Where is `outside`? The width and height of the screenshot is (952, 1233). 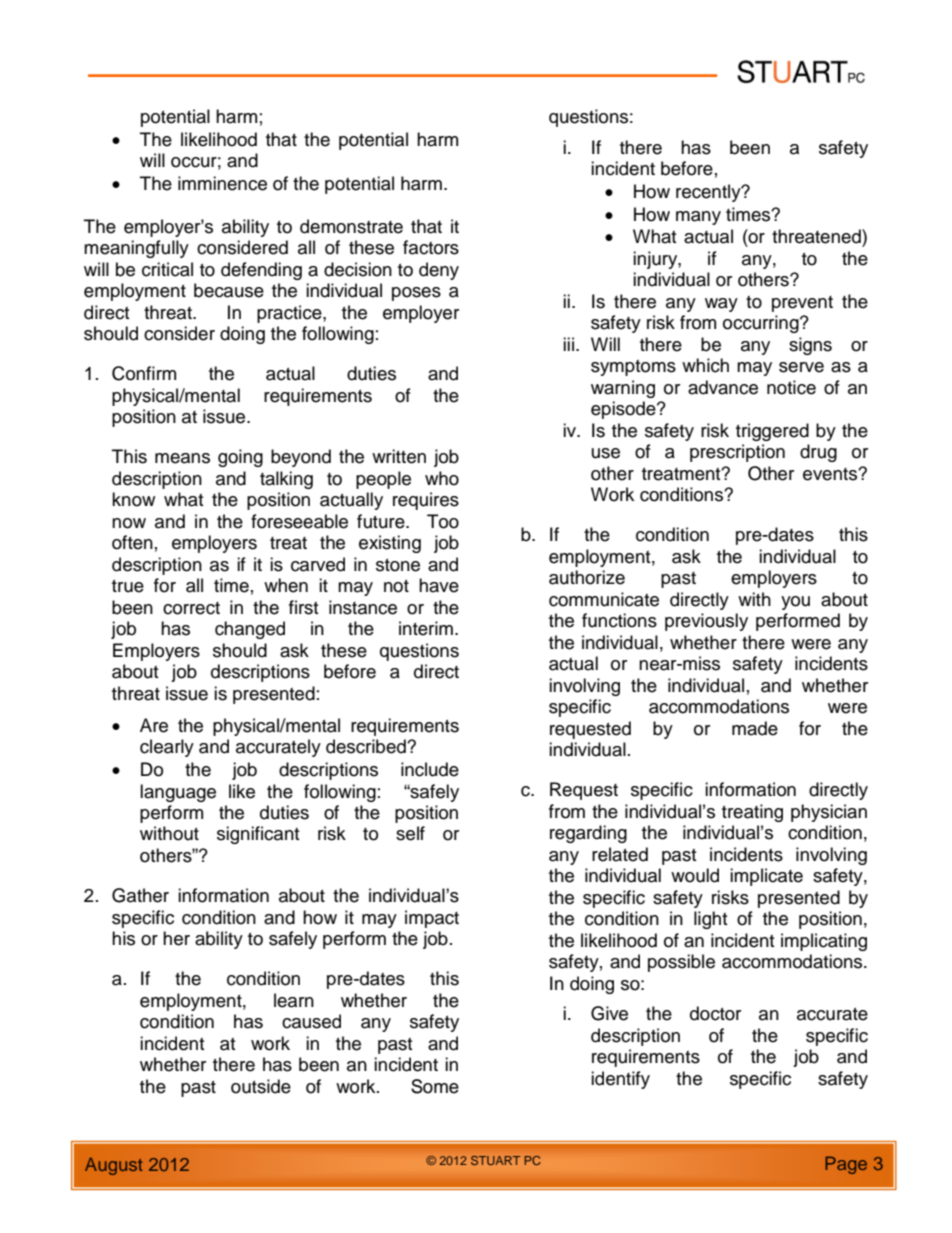
outside is located at coordinates (261, 1086).
